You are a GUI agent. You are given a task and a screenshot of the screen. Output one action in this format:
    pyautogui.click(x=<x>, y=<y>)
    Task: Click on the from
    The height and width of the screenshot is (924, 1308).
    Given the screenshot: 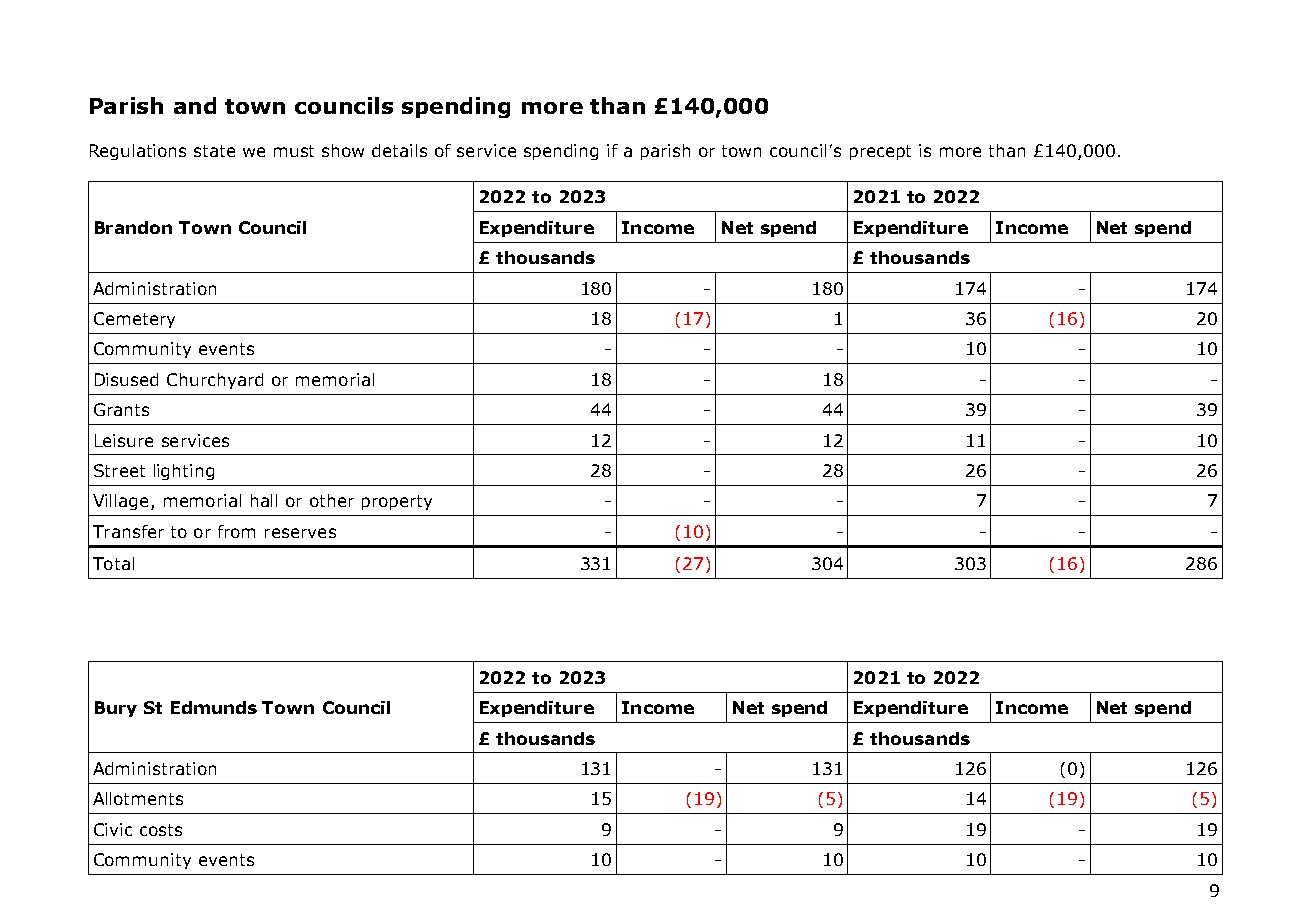 What is the action you would take?
    pyautogui.click(x=236, y=531)
